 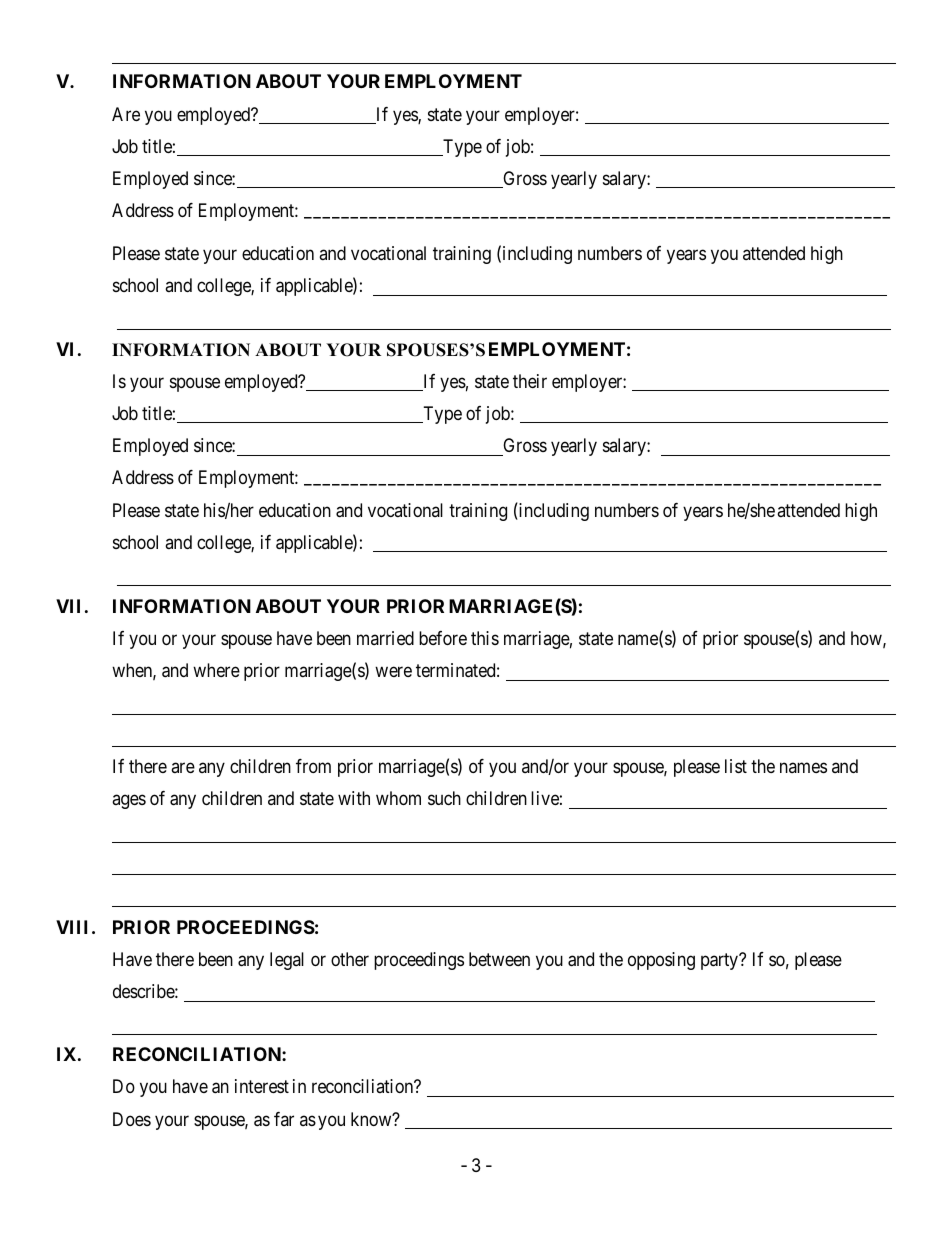 What do you see at coordinates (443, 638) in the image?
I see `before` at bounding box center [443, 638].
